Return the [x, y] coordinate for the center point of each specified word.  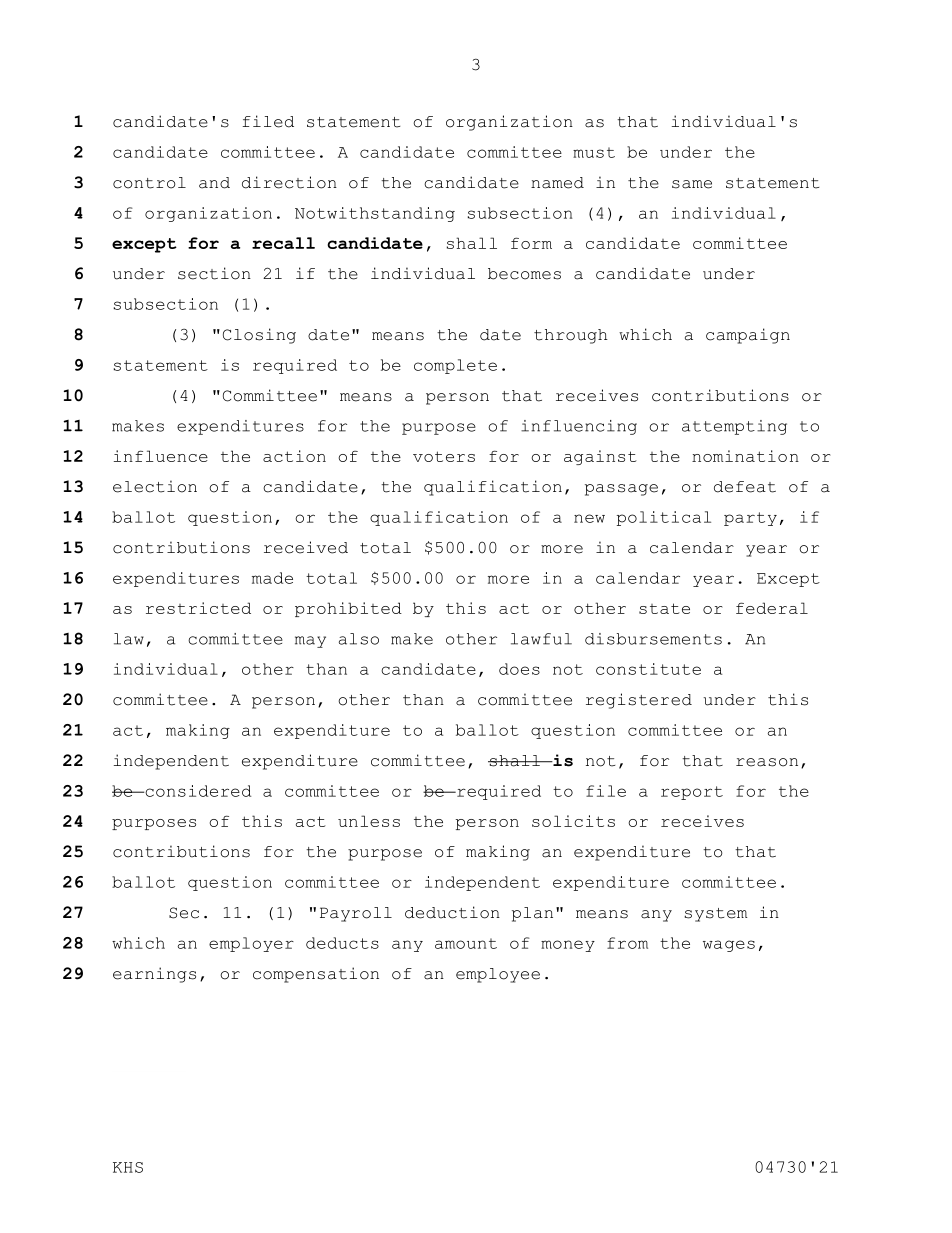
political [664, 518]
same [692, 184]
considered [197, 791]
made [272, 578]
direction [289, 182]
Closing [259, 336]
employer [251, 944]
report [692, 793]
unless [369, 821]
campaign [748, 336]
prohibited [348, 609]
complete [455, 366]
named [557, 183]
